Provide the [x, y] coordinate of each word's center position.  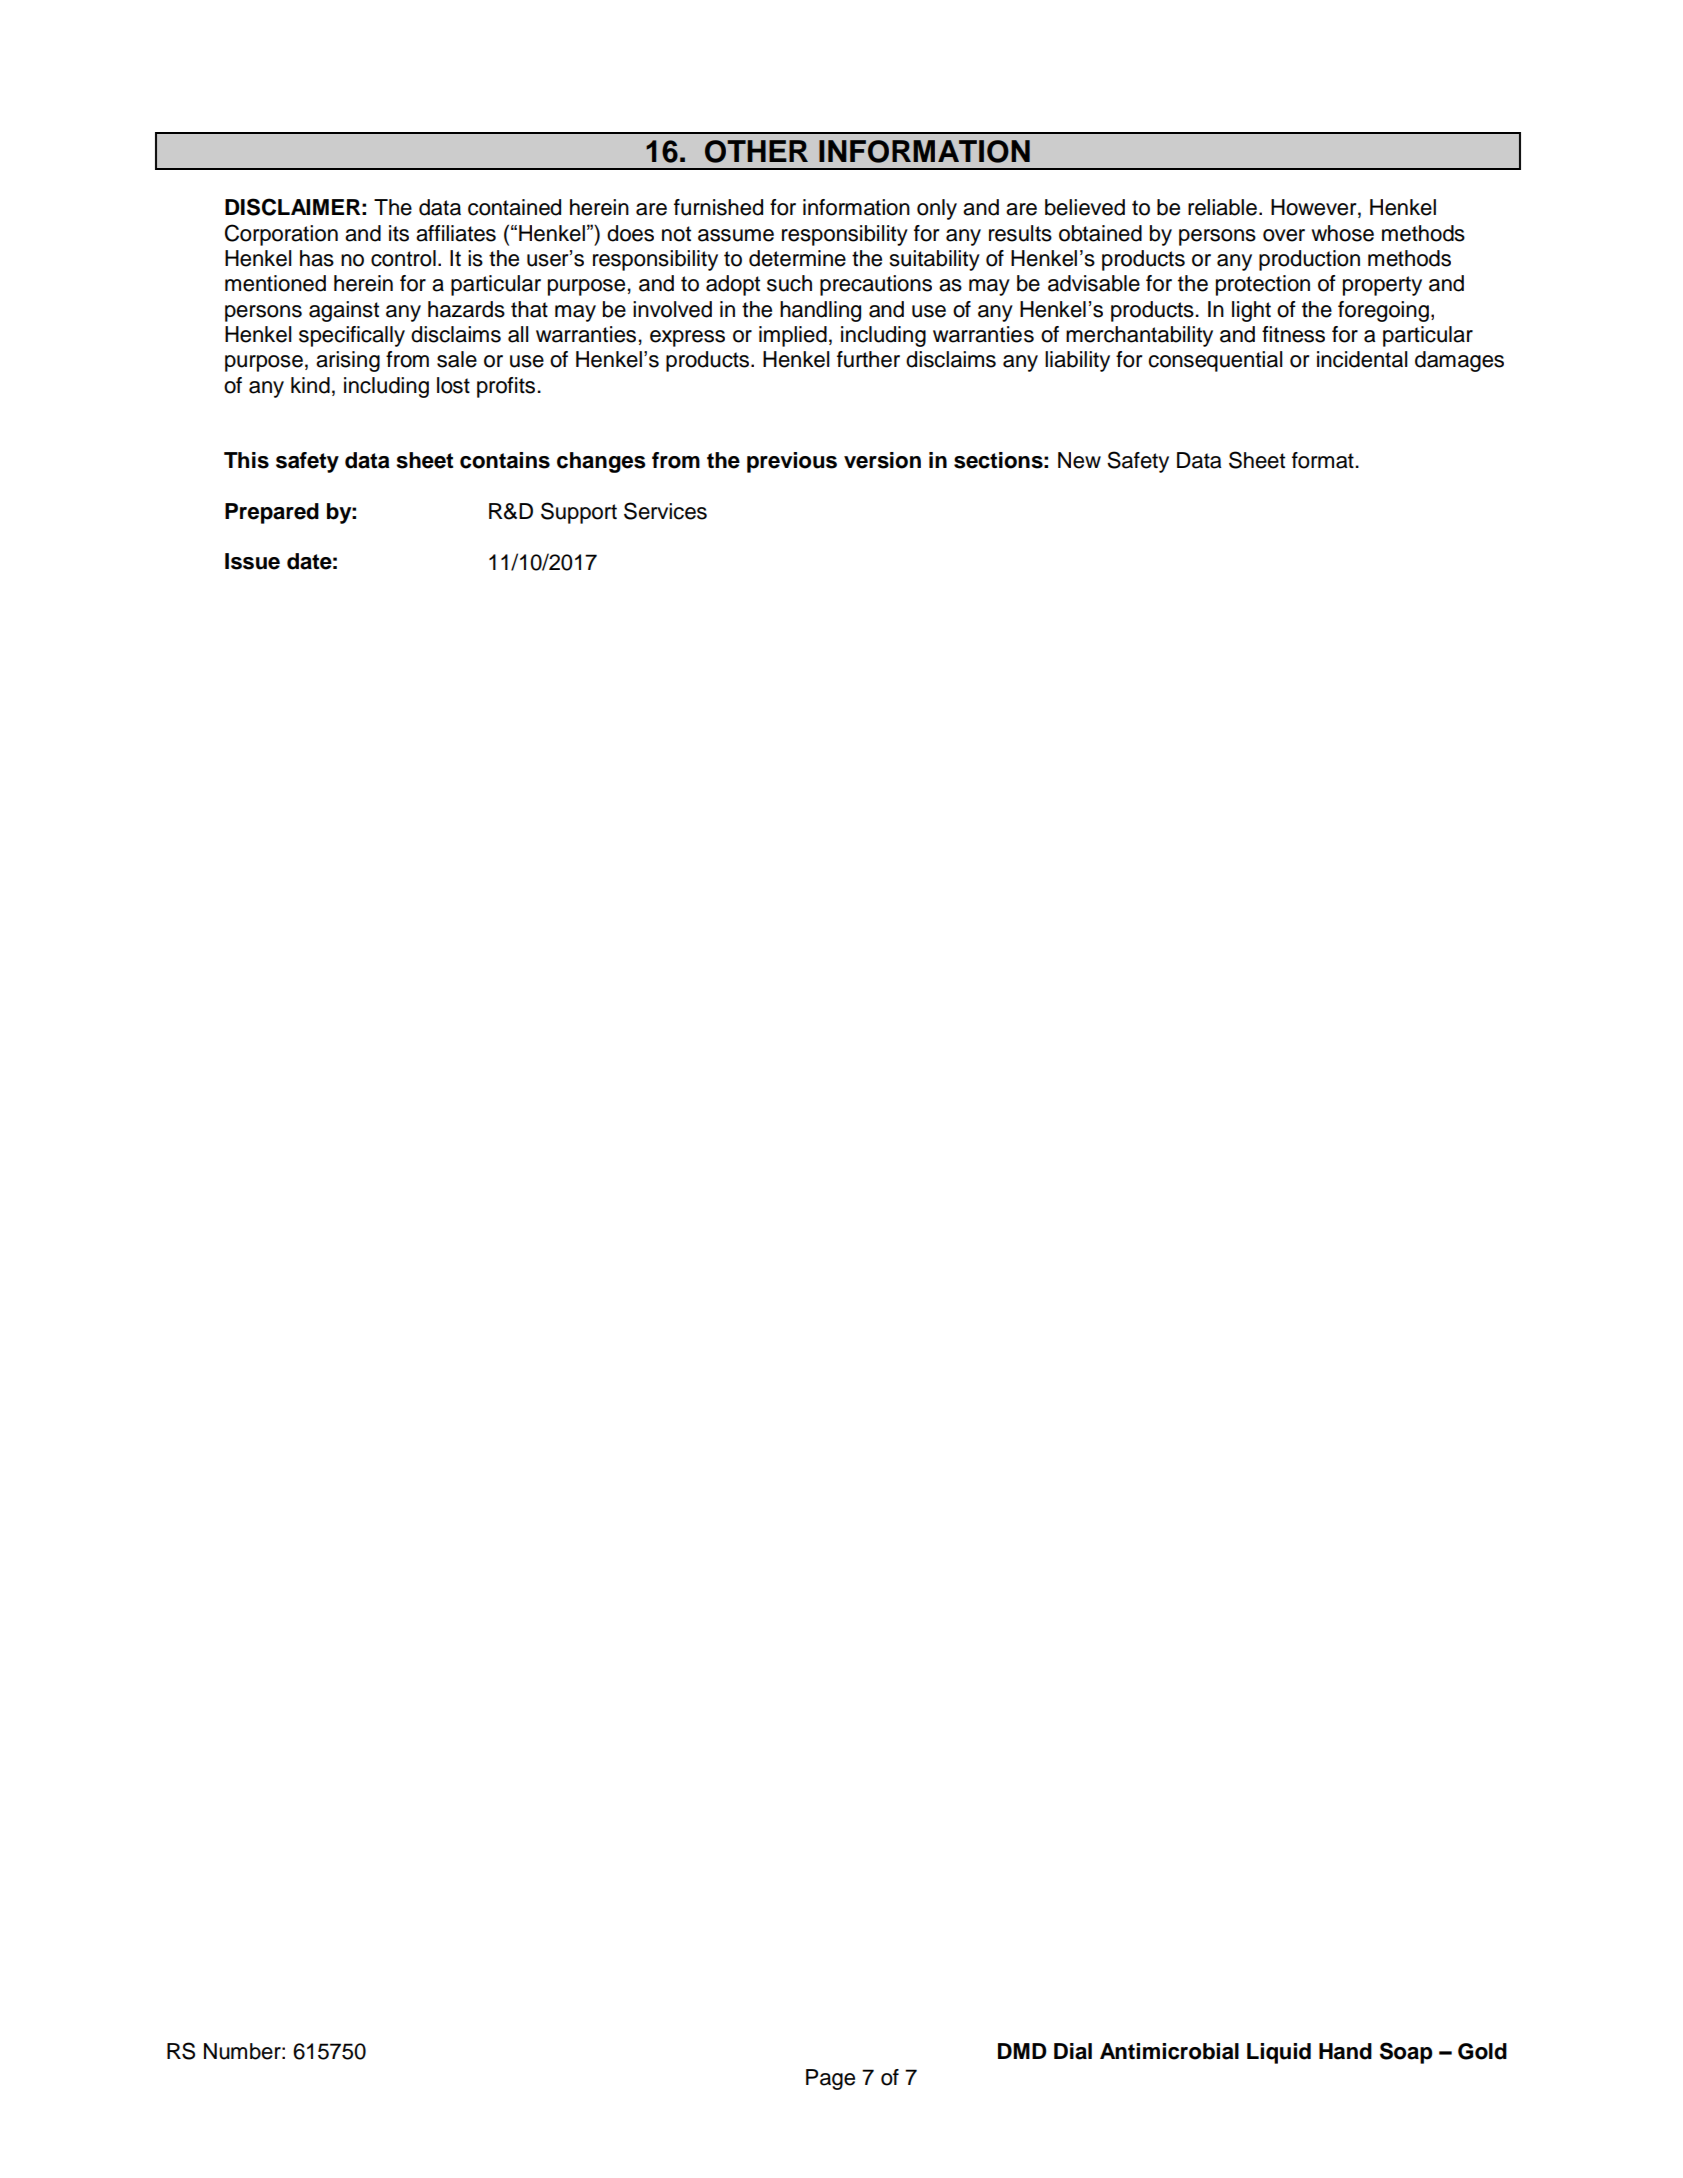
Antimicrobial [1169, 2051]
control [403, 258]
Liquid [1279, 2053]
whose [1342, 233]
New [1079, 460]
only [937, 209]
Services [665, 511]
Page [830, 2079]
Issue [252, 561]
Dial [1073, 2051]
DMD [1022, 2051]
